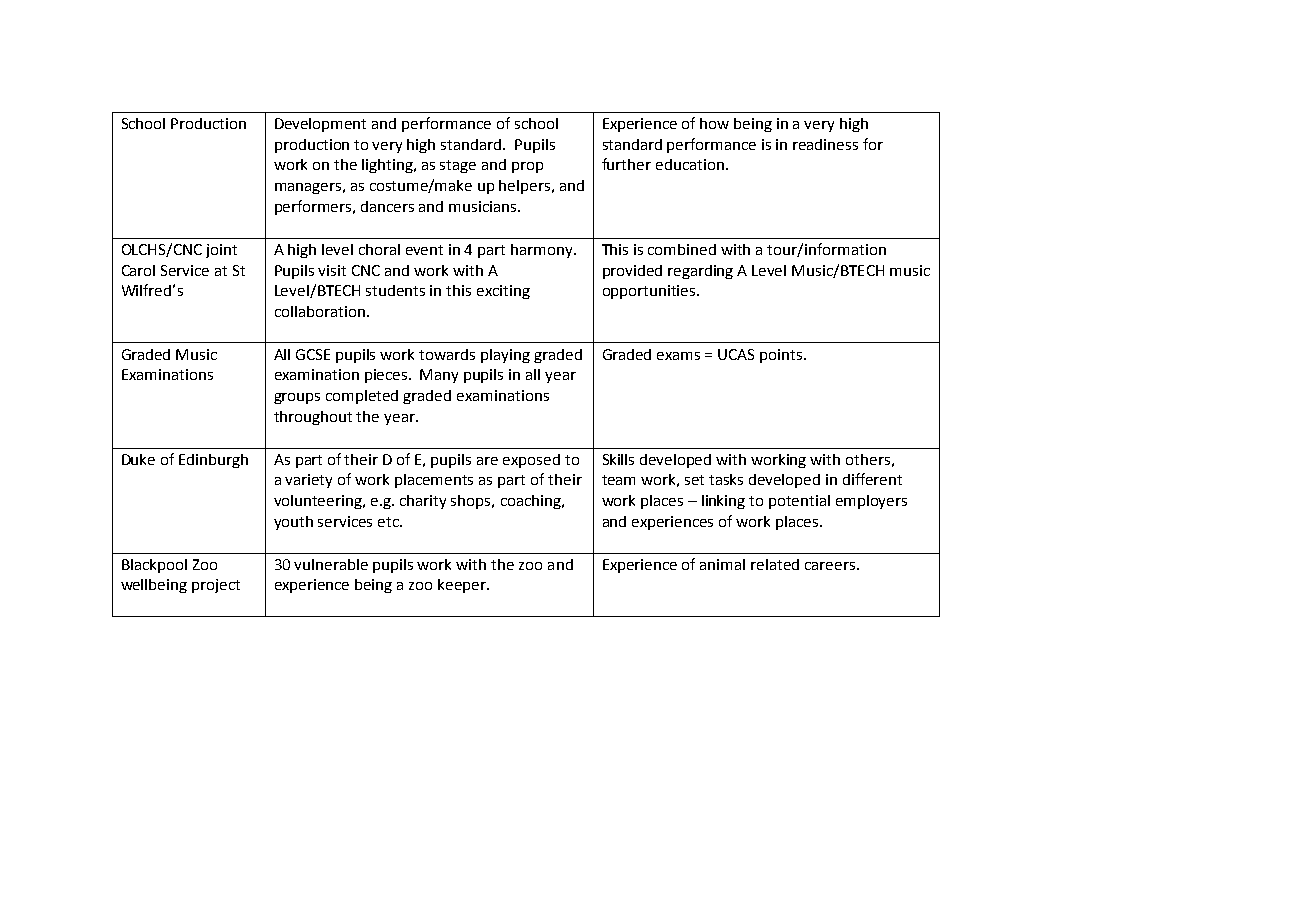  Describe the element at coordinates (531, 461) in the image. I see `exposed` at that location.
